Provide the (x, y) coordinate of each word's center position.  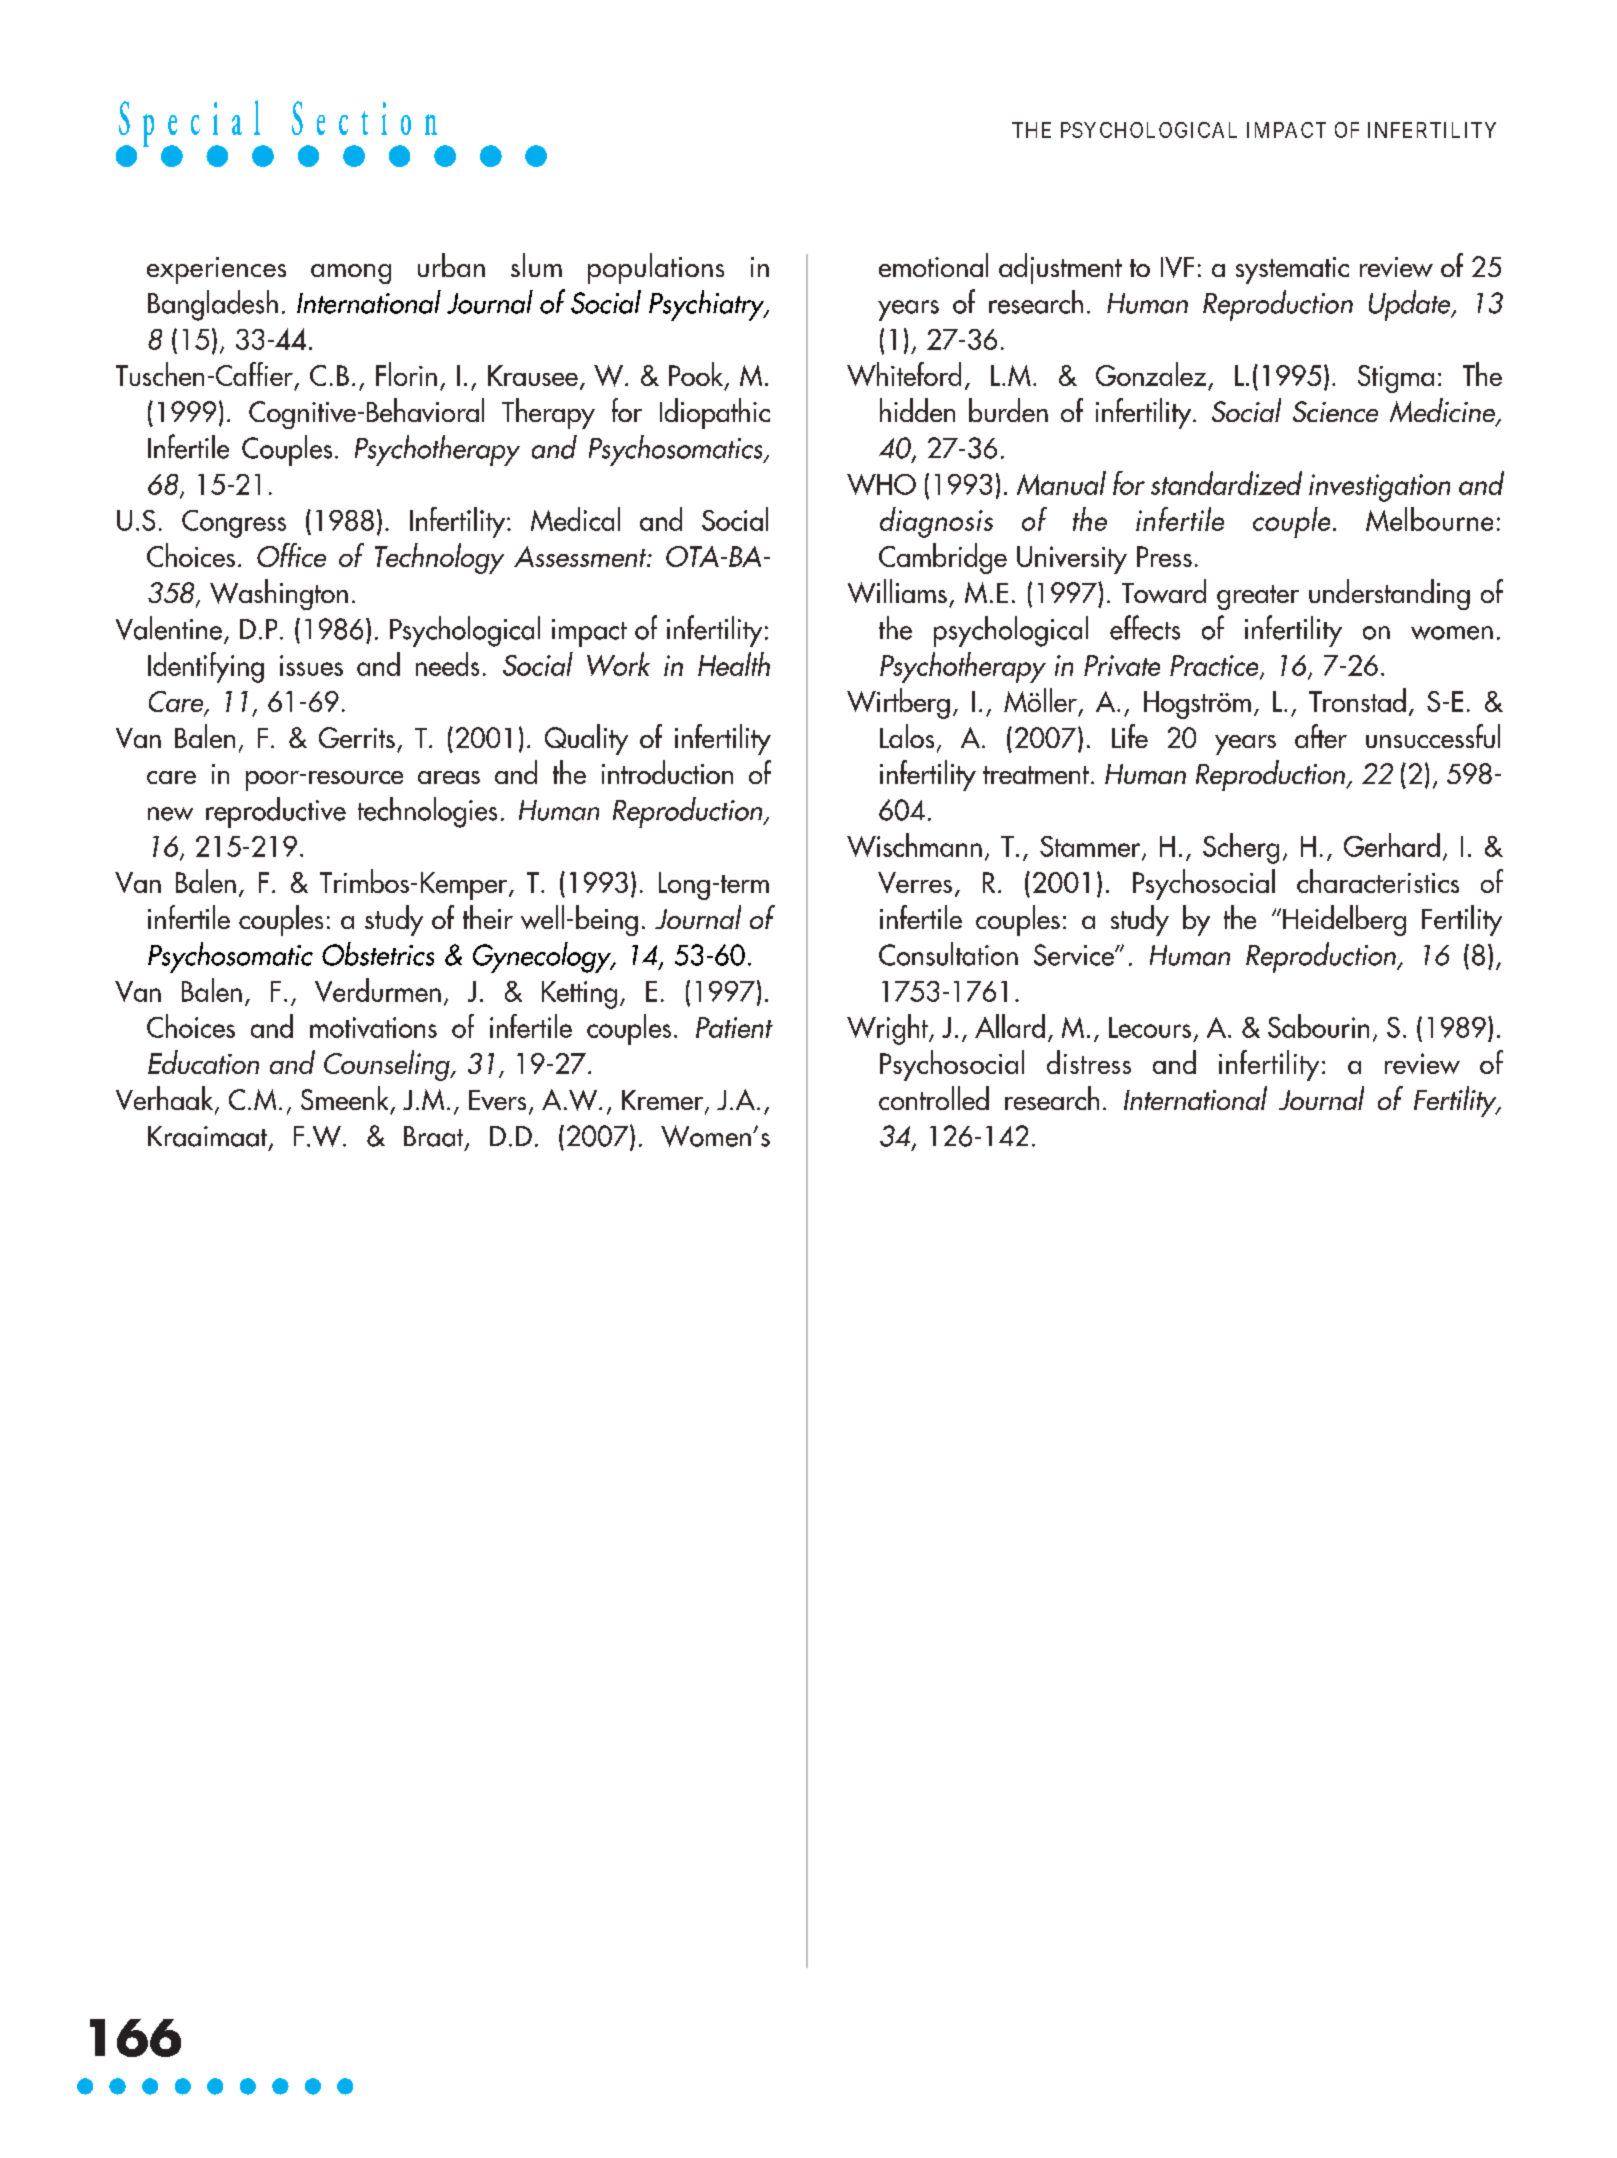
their (488, 917)
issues (311, 665)
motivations (373, 1027)
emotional (933, 265)
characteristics (1378, 881)
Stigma (1396, 379)
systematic (1292, 270)
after (1321, 736)
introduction (667, 772)
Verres (915, 882)
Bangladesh (213, 305)
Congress (234, 524)
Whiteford (904, 374)
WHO (881, 484)
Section (364, 118)
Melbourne (1429, 519)
